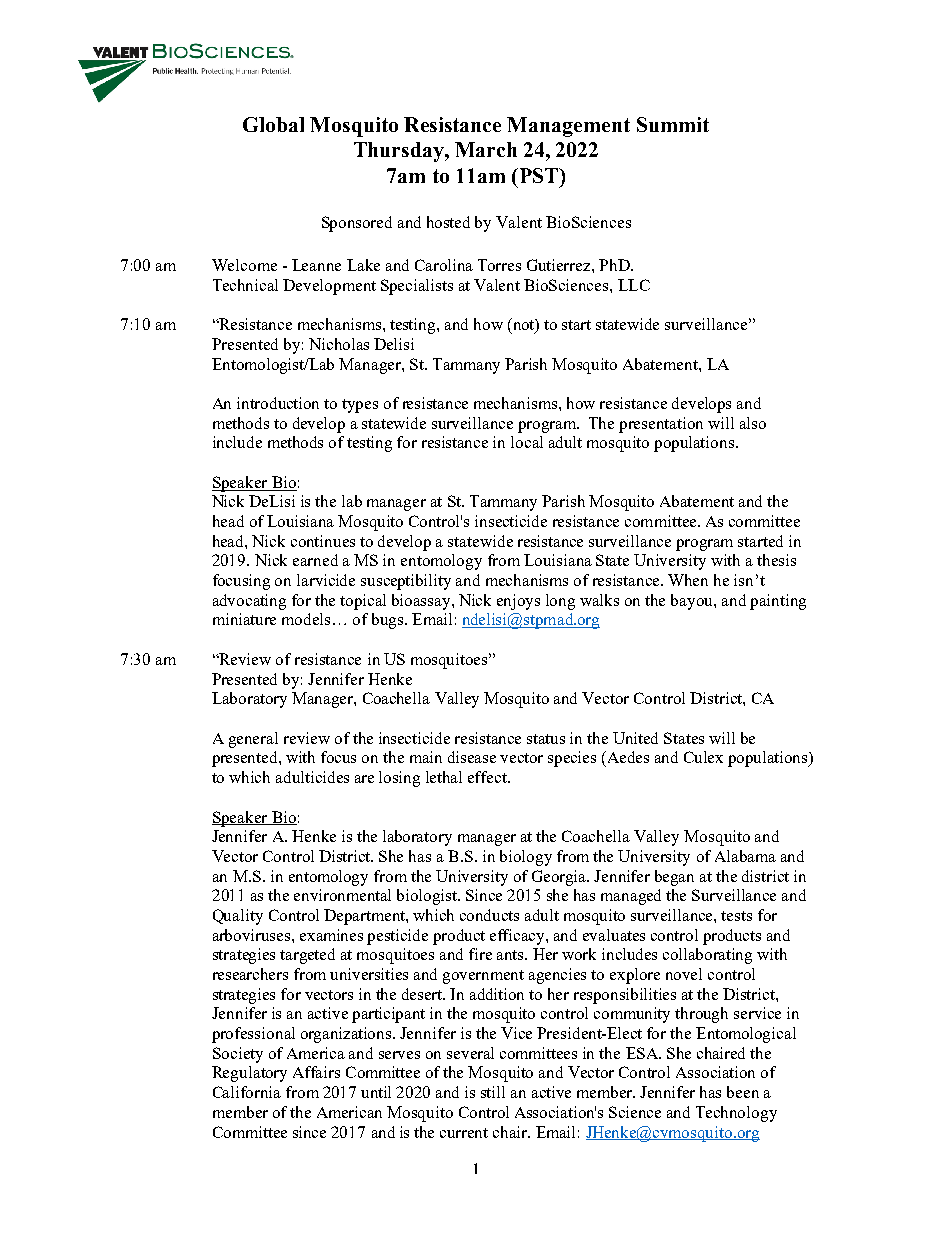 This page has height=1233, width=952. I want to click on enjoys, so click(518, 602).
